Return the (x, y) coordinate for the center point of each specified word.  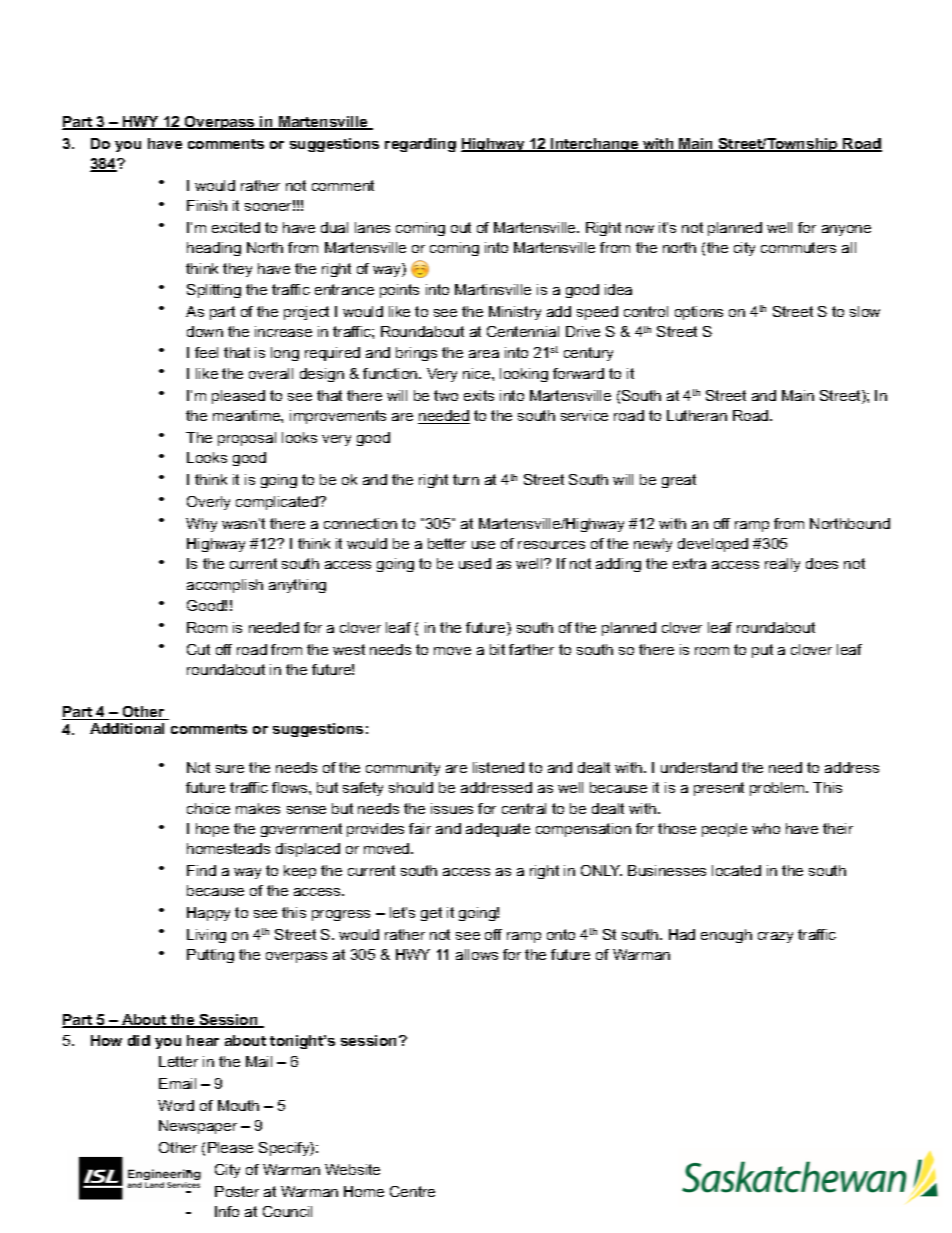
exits (479, 395)
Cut (198, 649)
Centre (412, 1191)
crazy (775, 937)
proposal (247, 439)
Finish (207, 205)
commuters (798, 247)
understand (699, 767)
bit (497, 649)
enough (726, 936)
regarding (420, 145)
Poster (237, 1191)
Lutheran (697, 415)
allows (477, 954)
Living (206, 936)
